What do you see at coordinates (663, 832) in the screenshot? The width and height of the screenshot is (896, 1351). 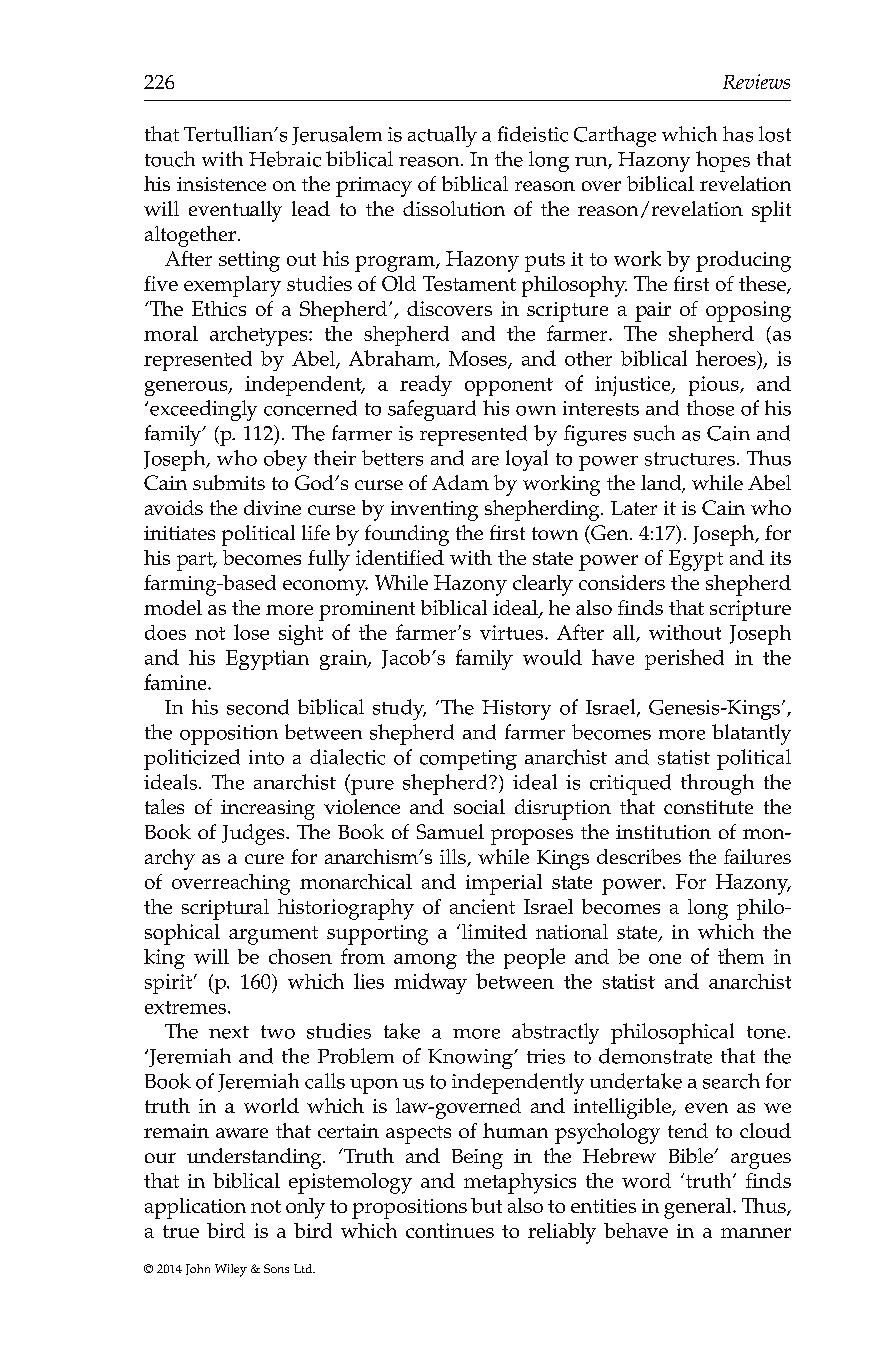 I see `institution` at bounding box center [663, 832].
